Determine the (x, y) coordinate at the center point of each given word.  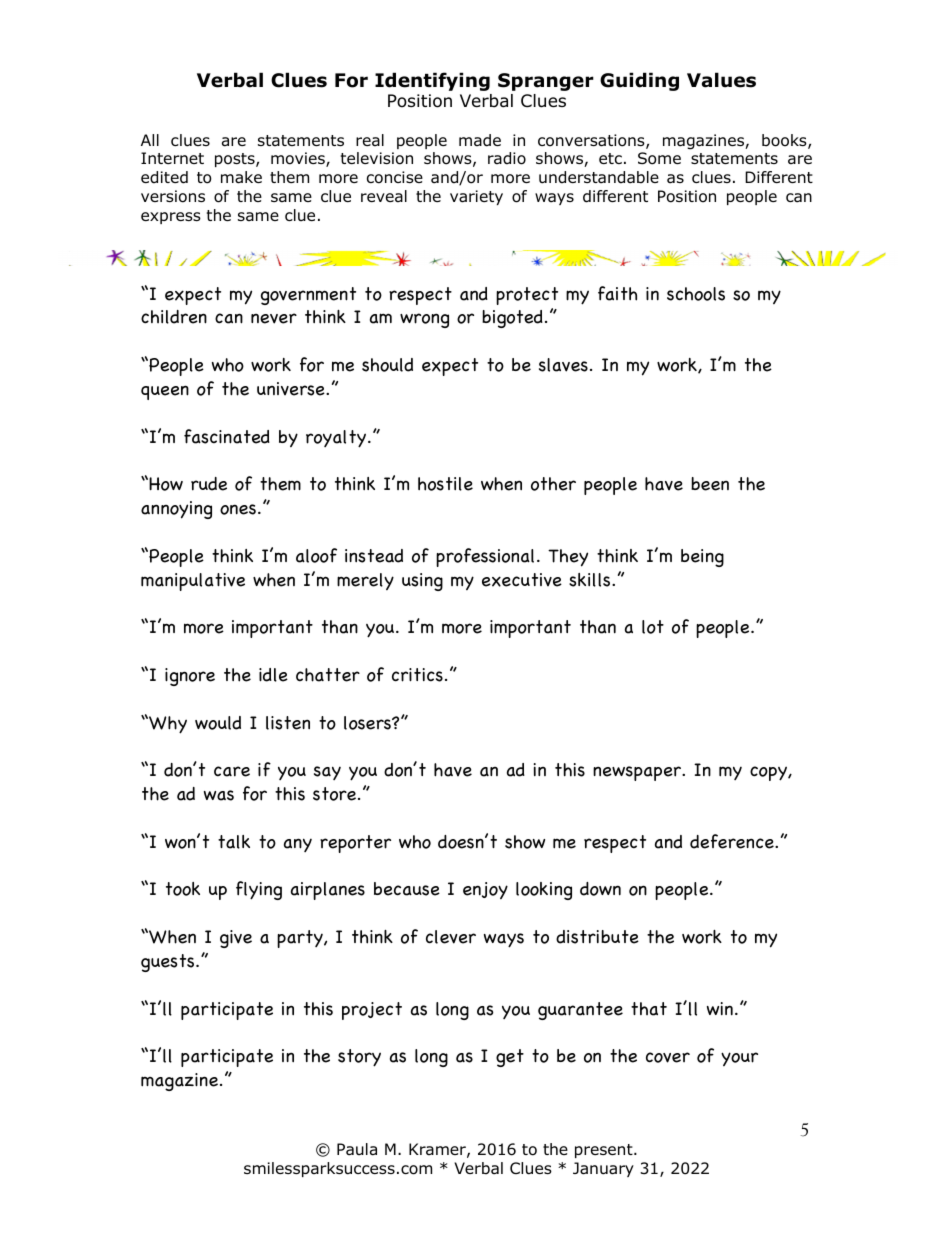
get (510, 1058)
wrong (424, 320)
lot (653, 627)
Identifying (432, 81)
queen (165, 392)
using (422, 582)
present (605, 1151)
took (183, 889)
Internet (172, 158)
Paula (357, 1149)
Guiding (639, 81)
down (600, 889)
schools (696, 294)
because (407, 889)
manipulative (193, 582)
